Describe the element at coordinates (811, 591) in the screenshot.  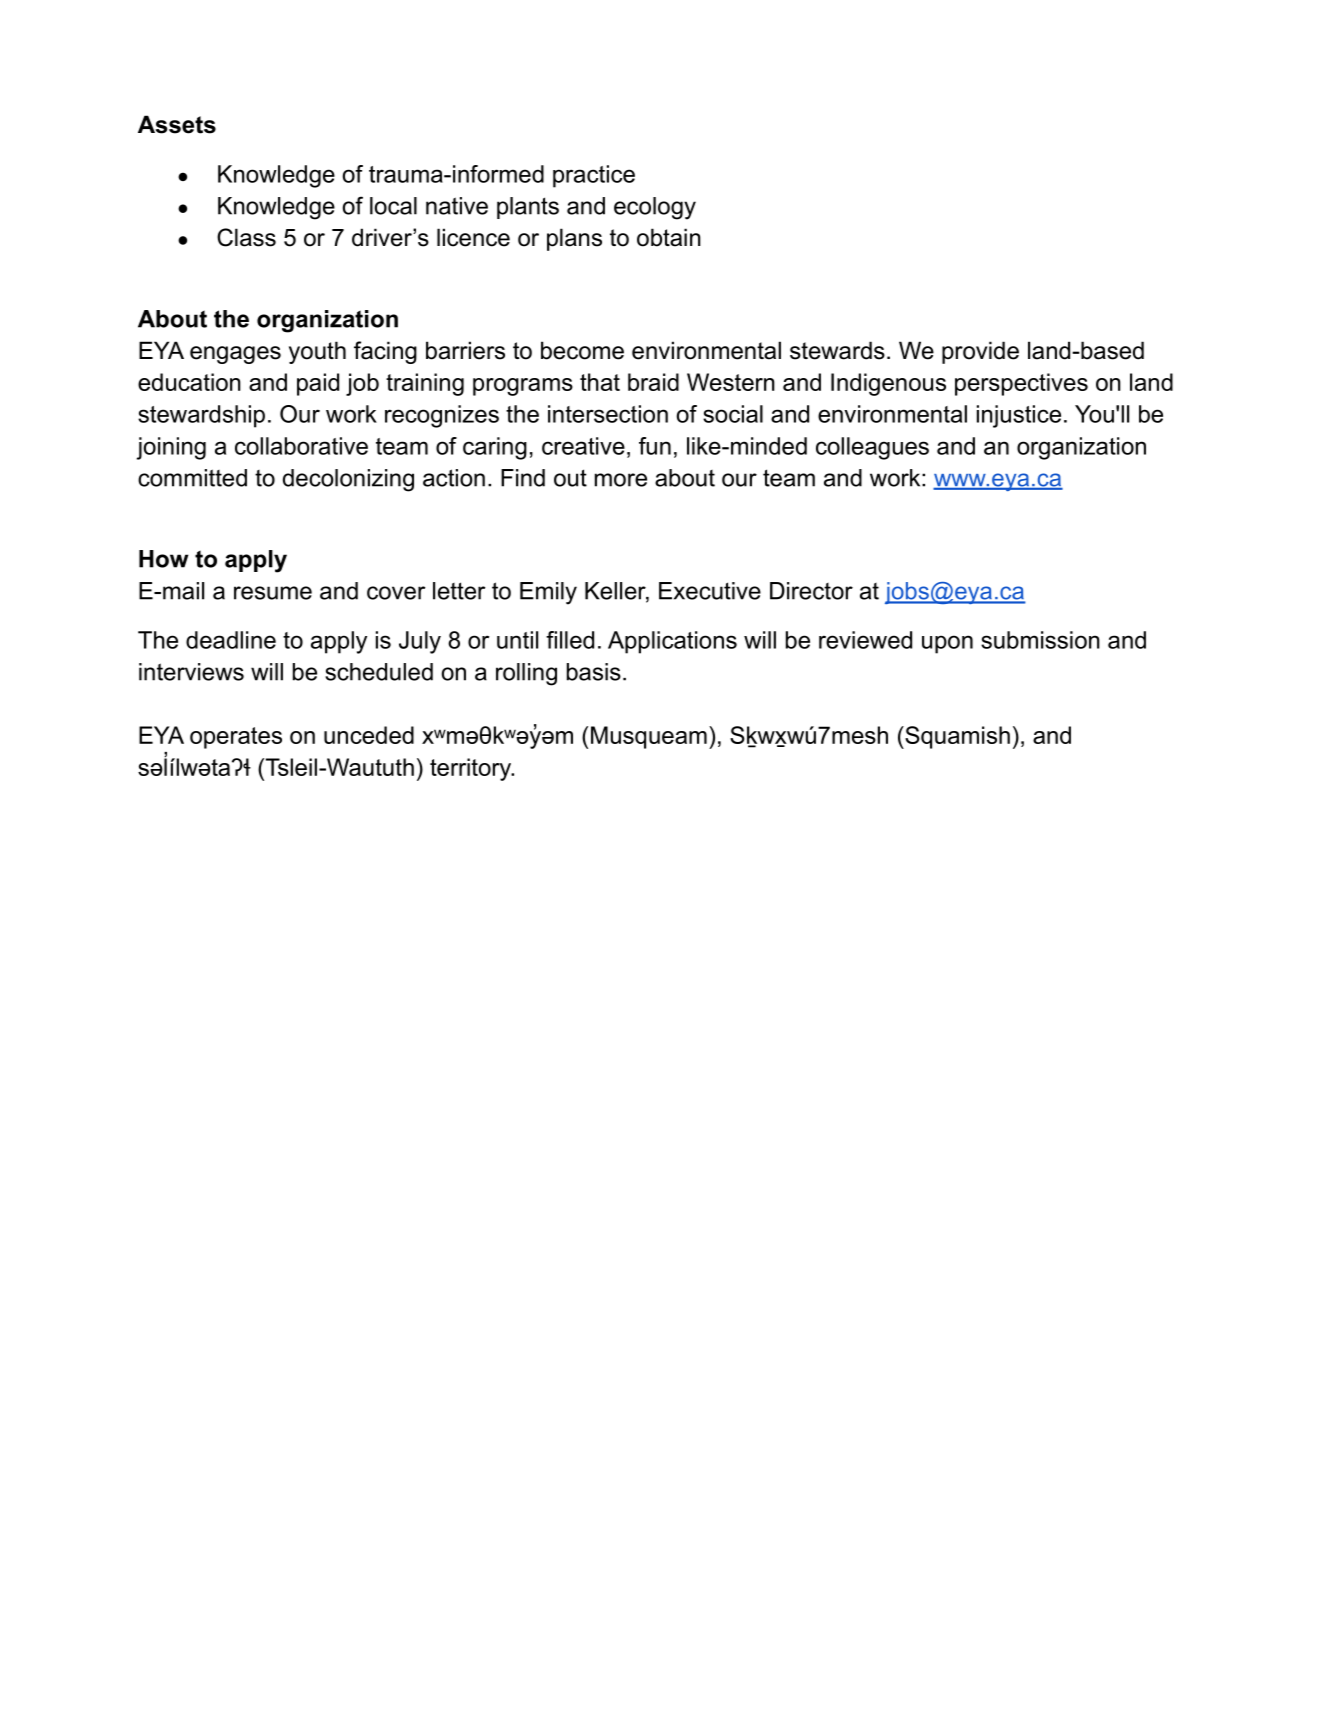
I see `Director` at that location.
